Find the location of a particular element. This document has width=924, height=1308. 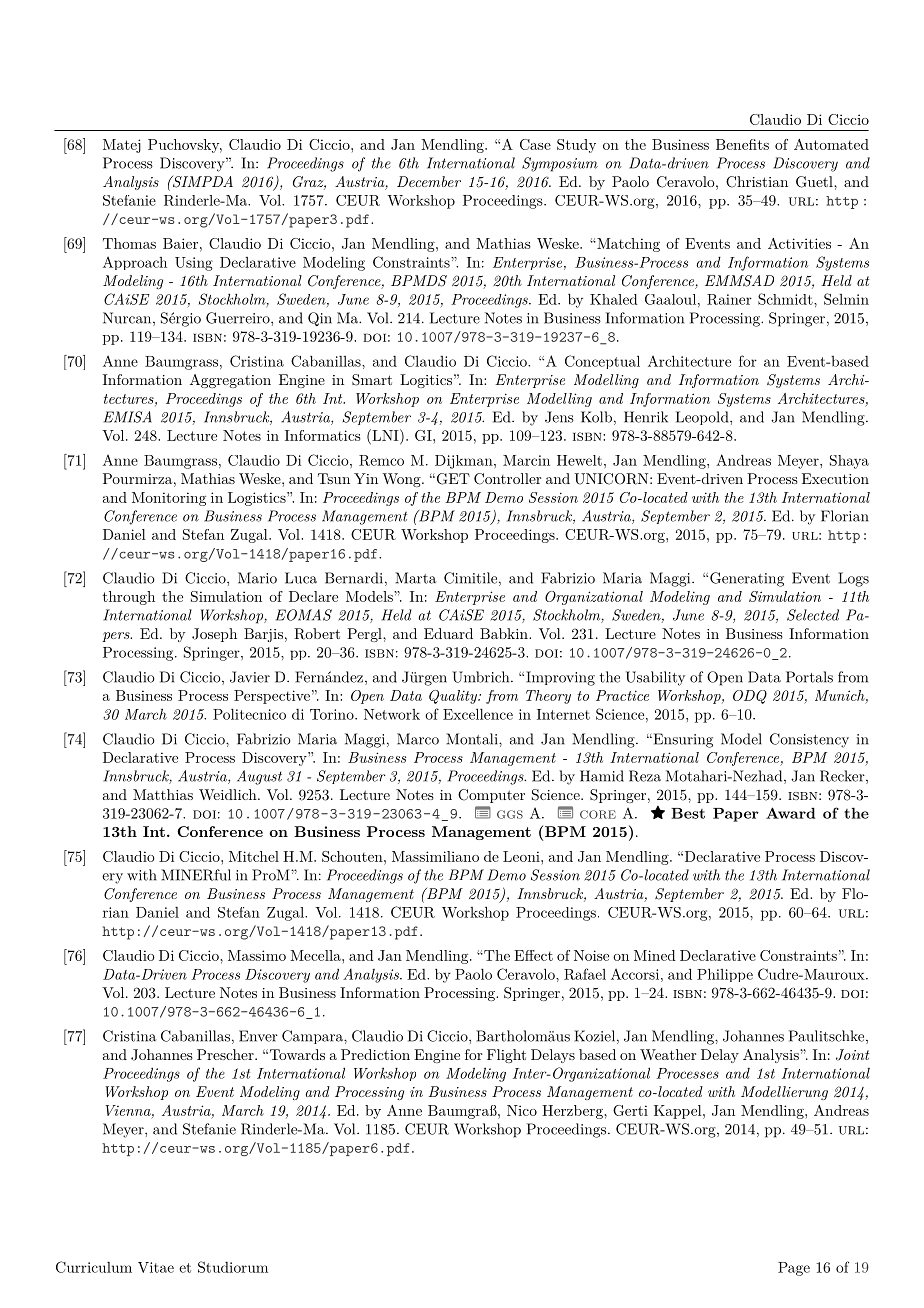

Herzberg is located at coordinates (573, 1112).
